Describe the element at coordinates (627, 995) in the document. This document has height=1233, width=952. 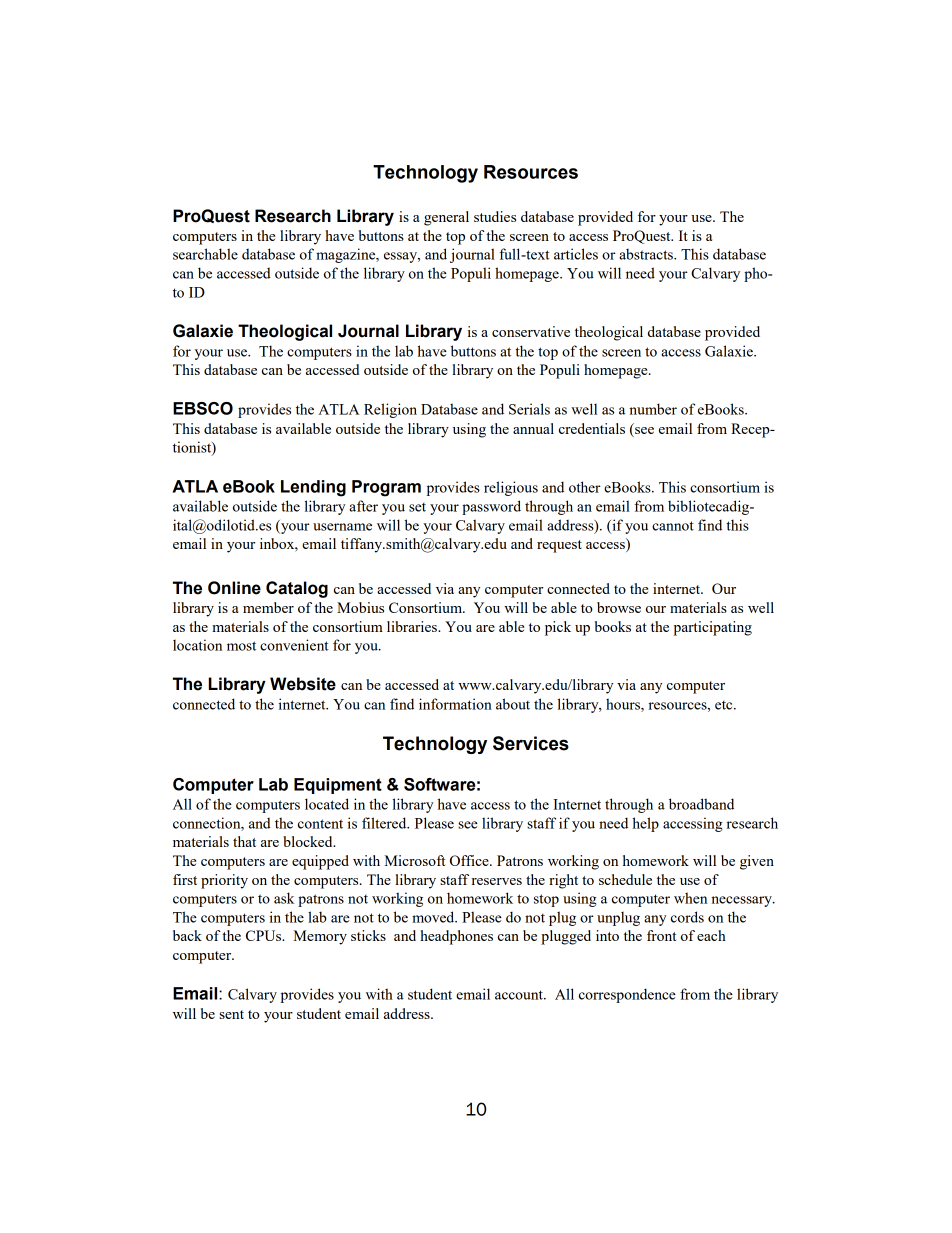
I see `correspondence` at that location.
